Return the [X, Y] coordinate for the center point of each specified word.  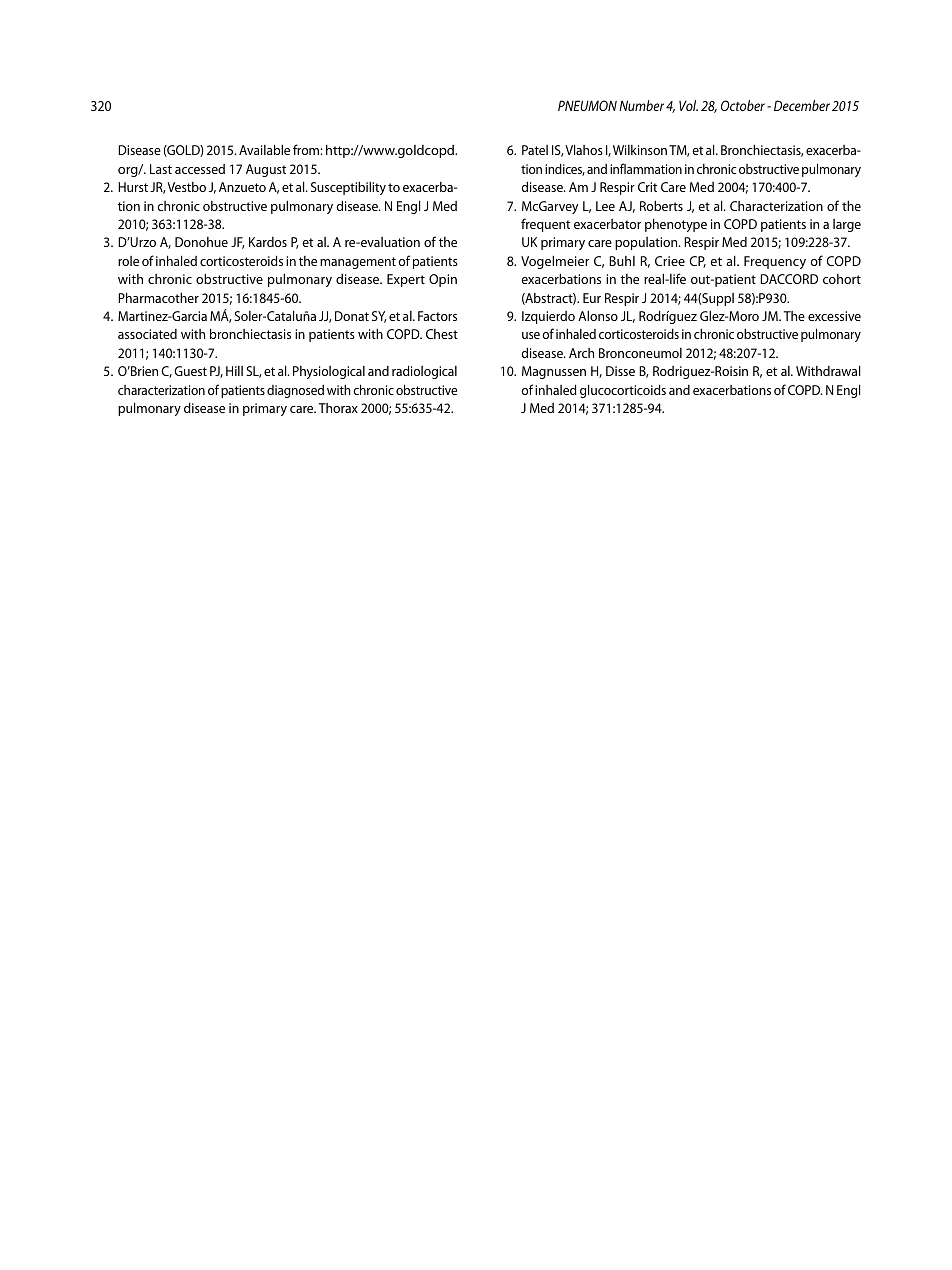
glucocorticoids [623, 391]
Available [264, 149]
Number [641, 105]
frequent [545, 225]
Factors [437, 316]
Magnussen [554, 372]
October [743, 105]
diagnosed [295, 391]
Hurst [133, 187]
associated [147, 334]
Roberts [661, 205]
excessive [834, 316]
